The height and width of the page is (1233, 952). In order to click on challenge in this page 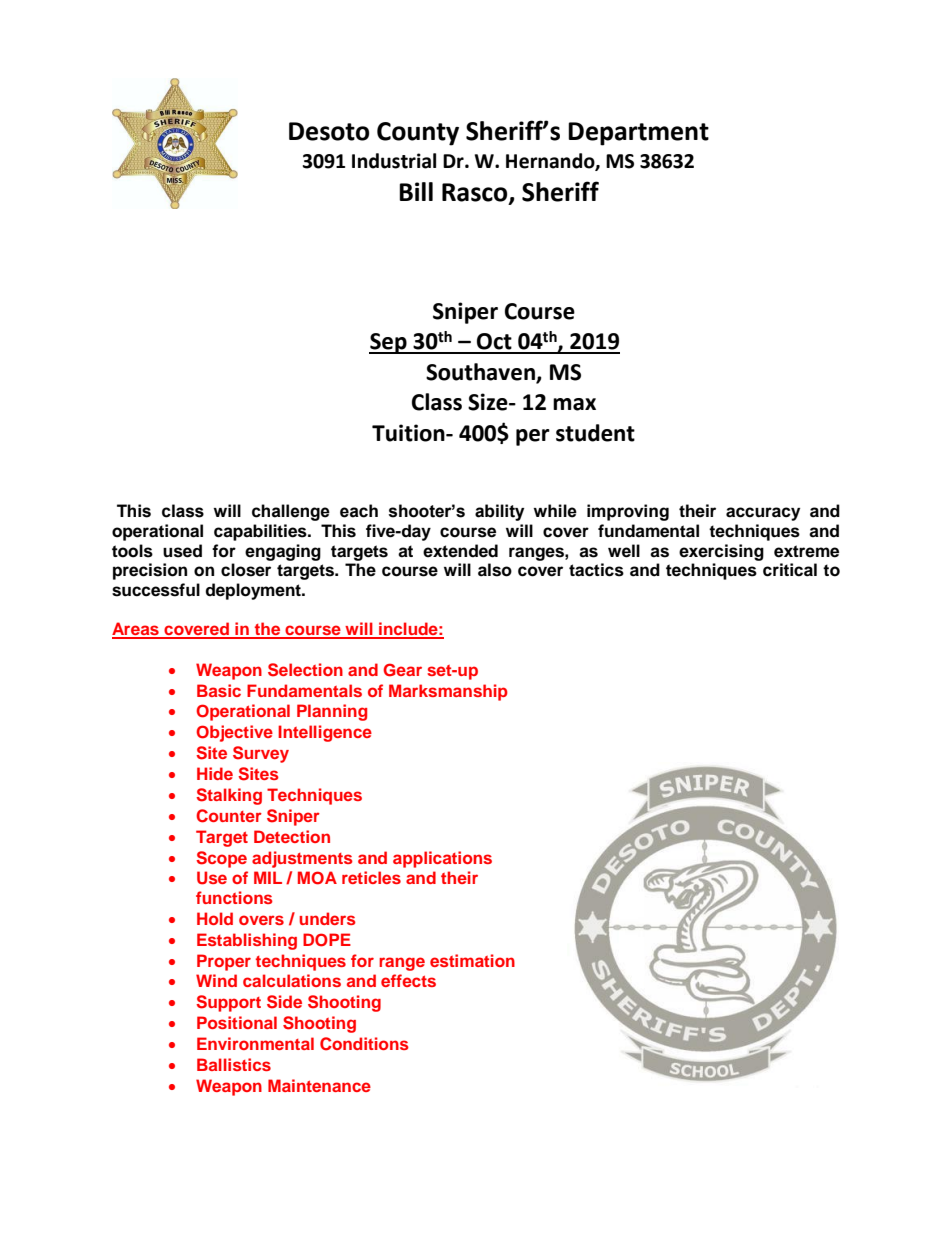, I will do `click(291, 512)`.
